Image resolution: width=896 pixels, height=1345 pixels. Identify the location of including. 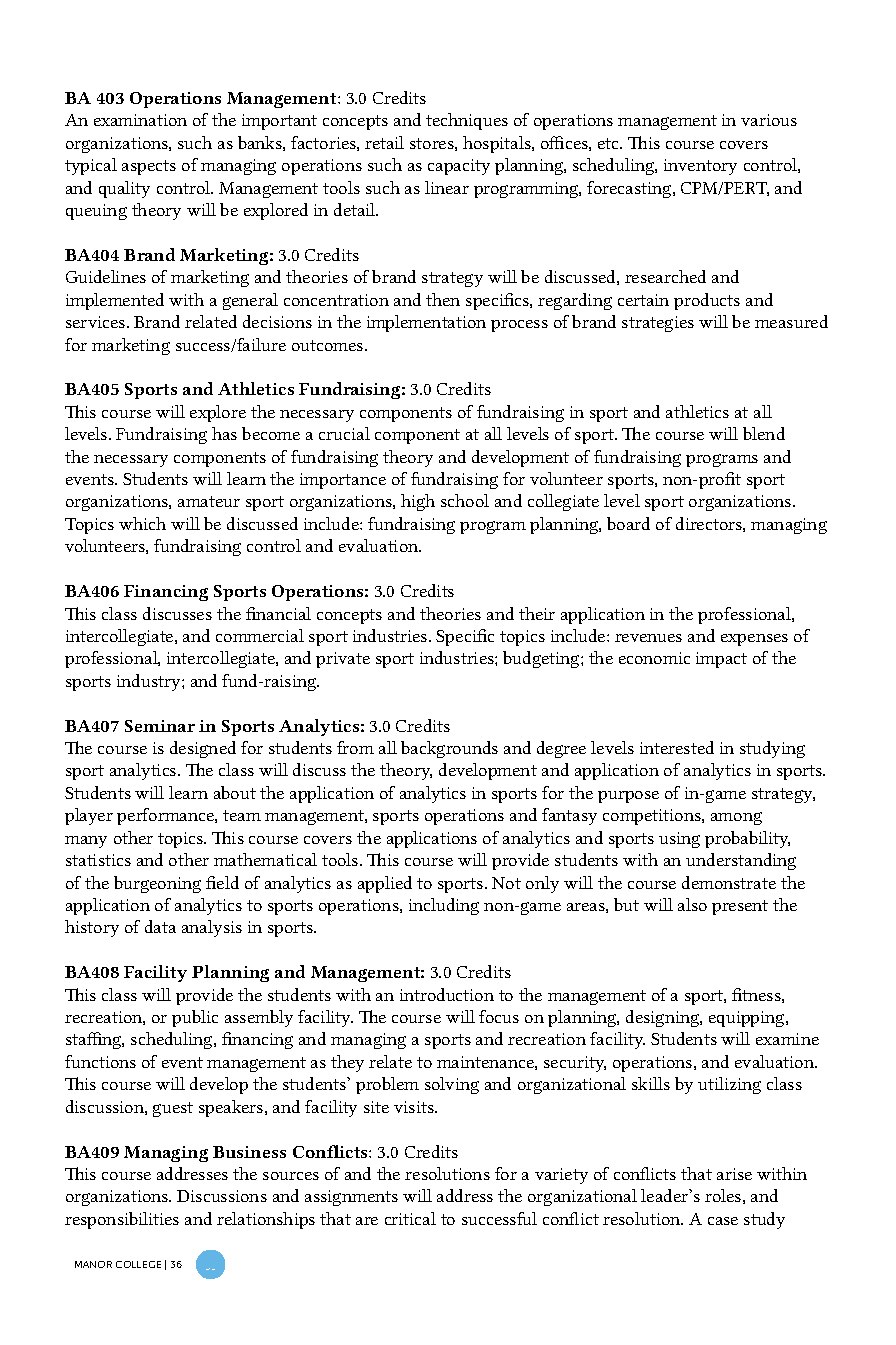
(444, 906).
